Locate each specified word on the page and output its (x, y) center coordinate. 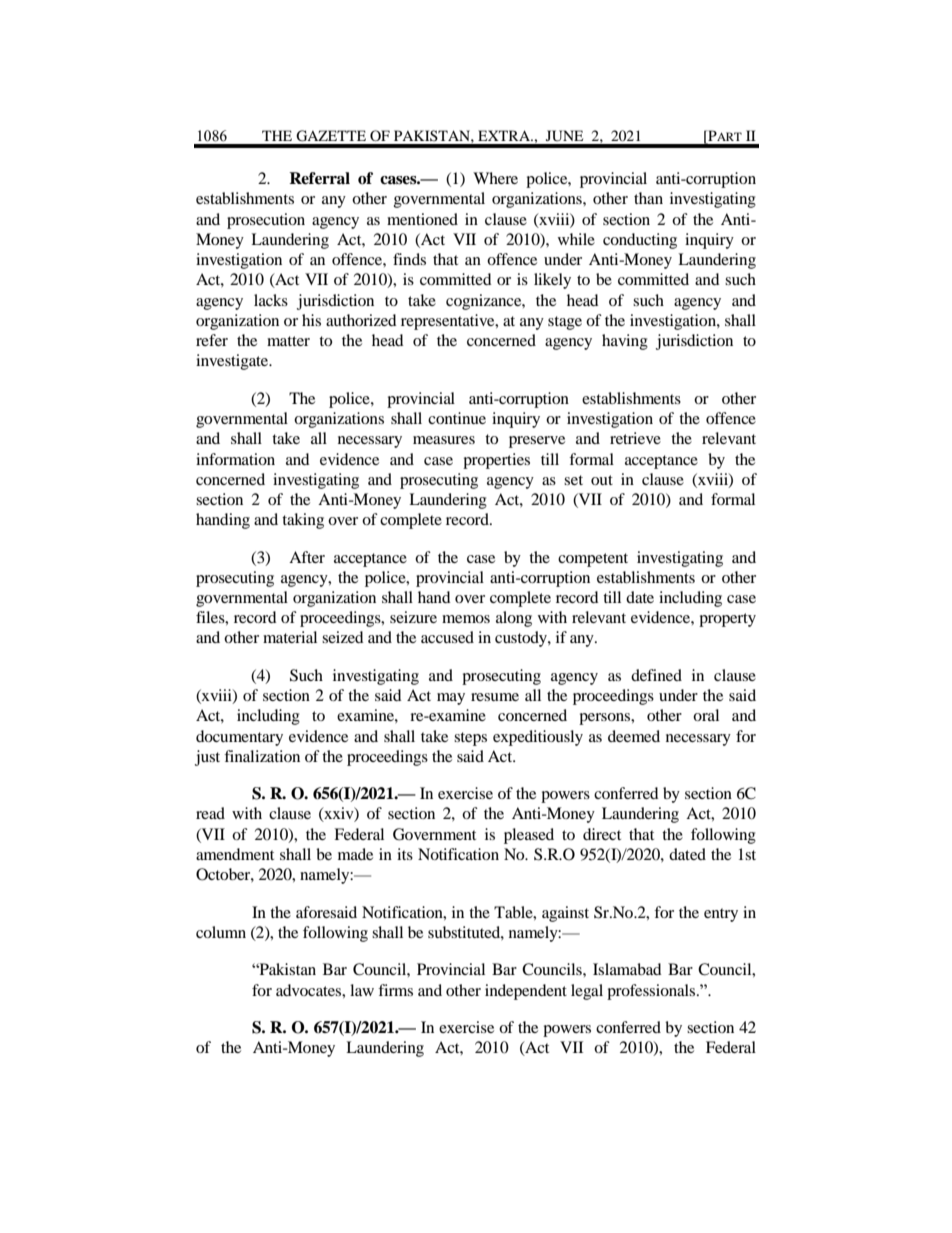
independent (526, 992)
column (221, 932)
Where (495, 178)
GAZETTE (331, 136)
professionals (652, 992)
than (648, 198)
